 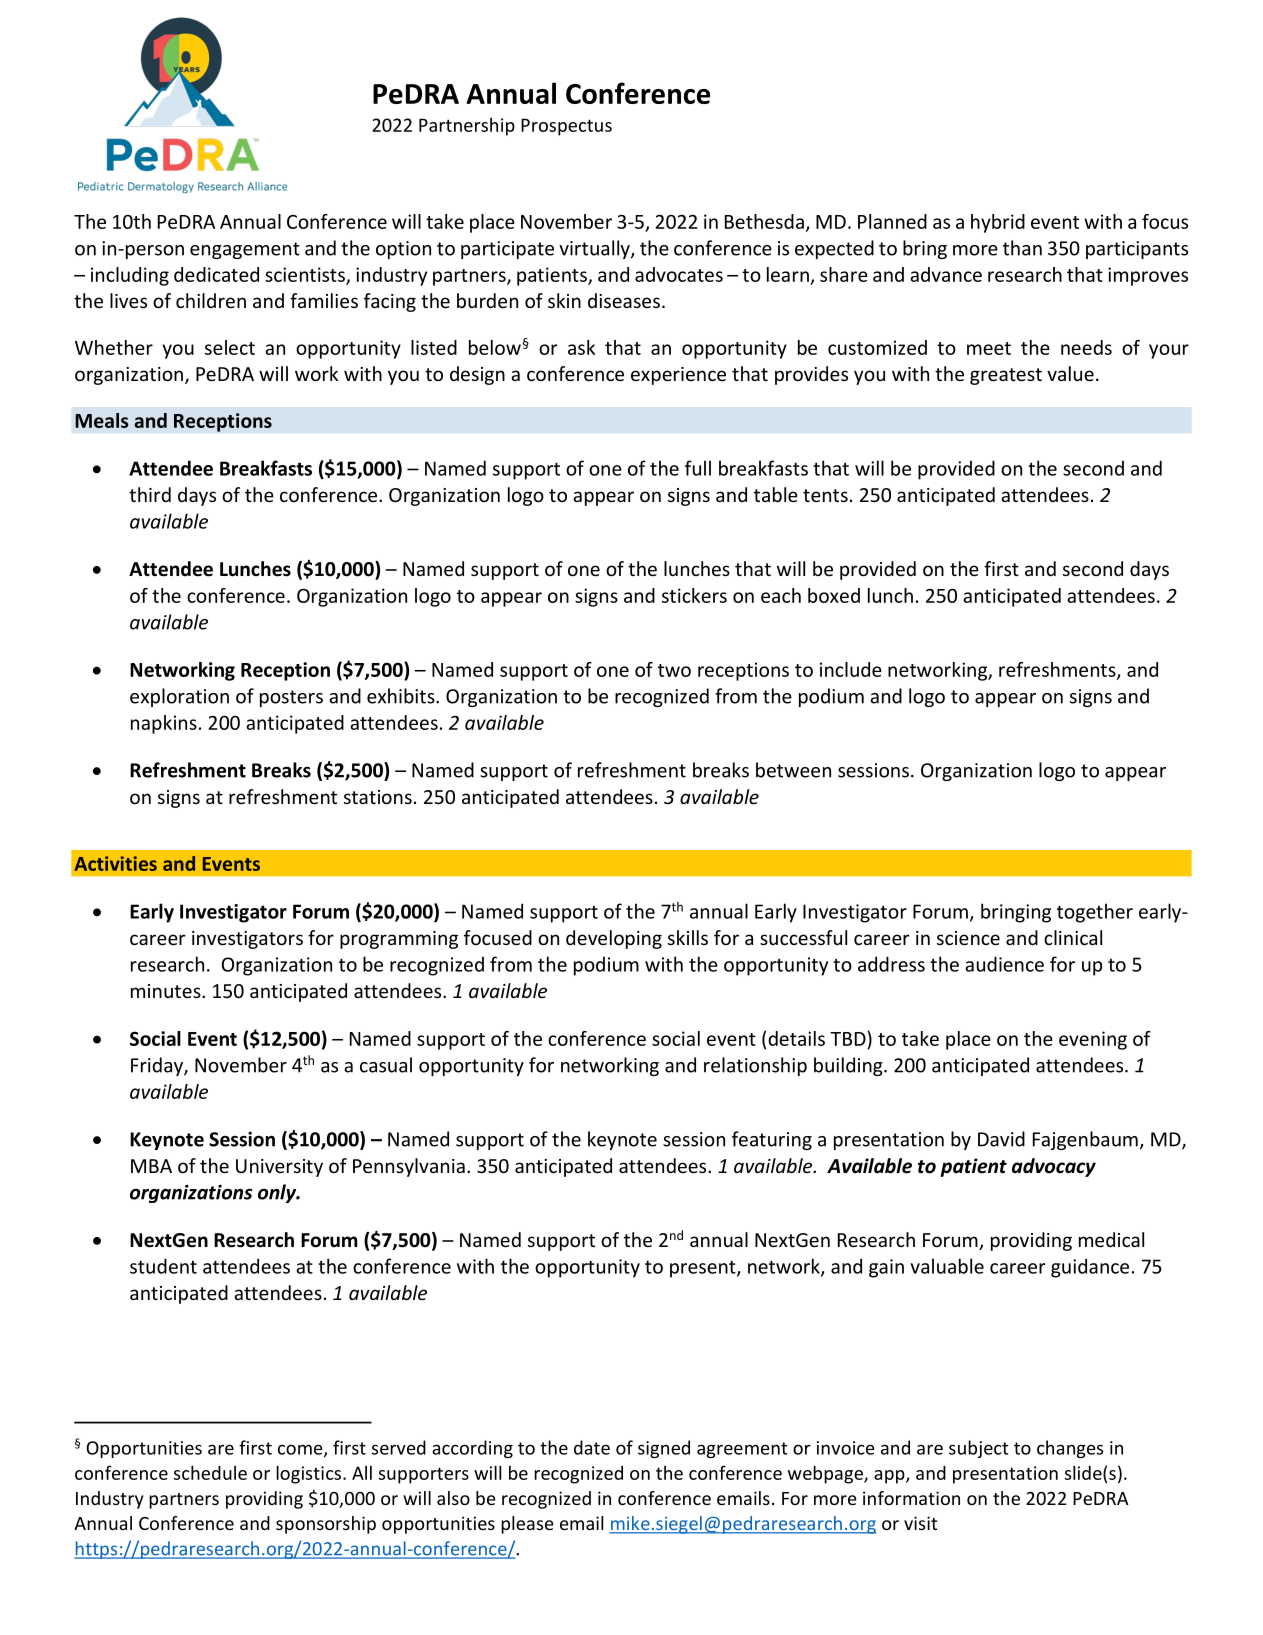 I want to click on featuring, so click(x=772, y=1140).
